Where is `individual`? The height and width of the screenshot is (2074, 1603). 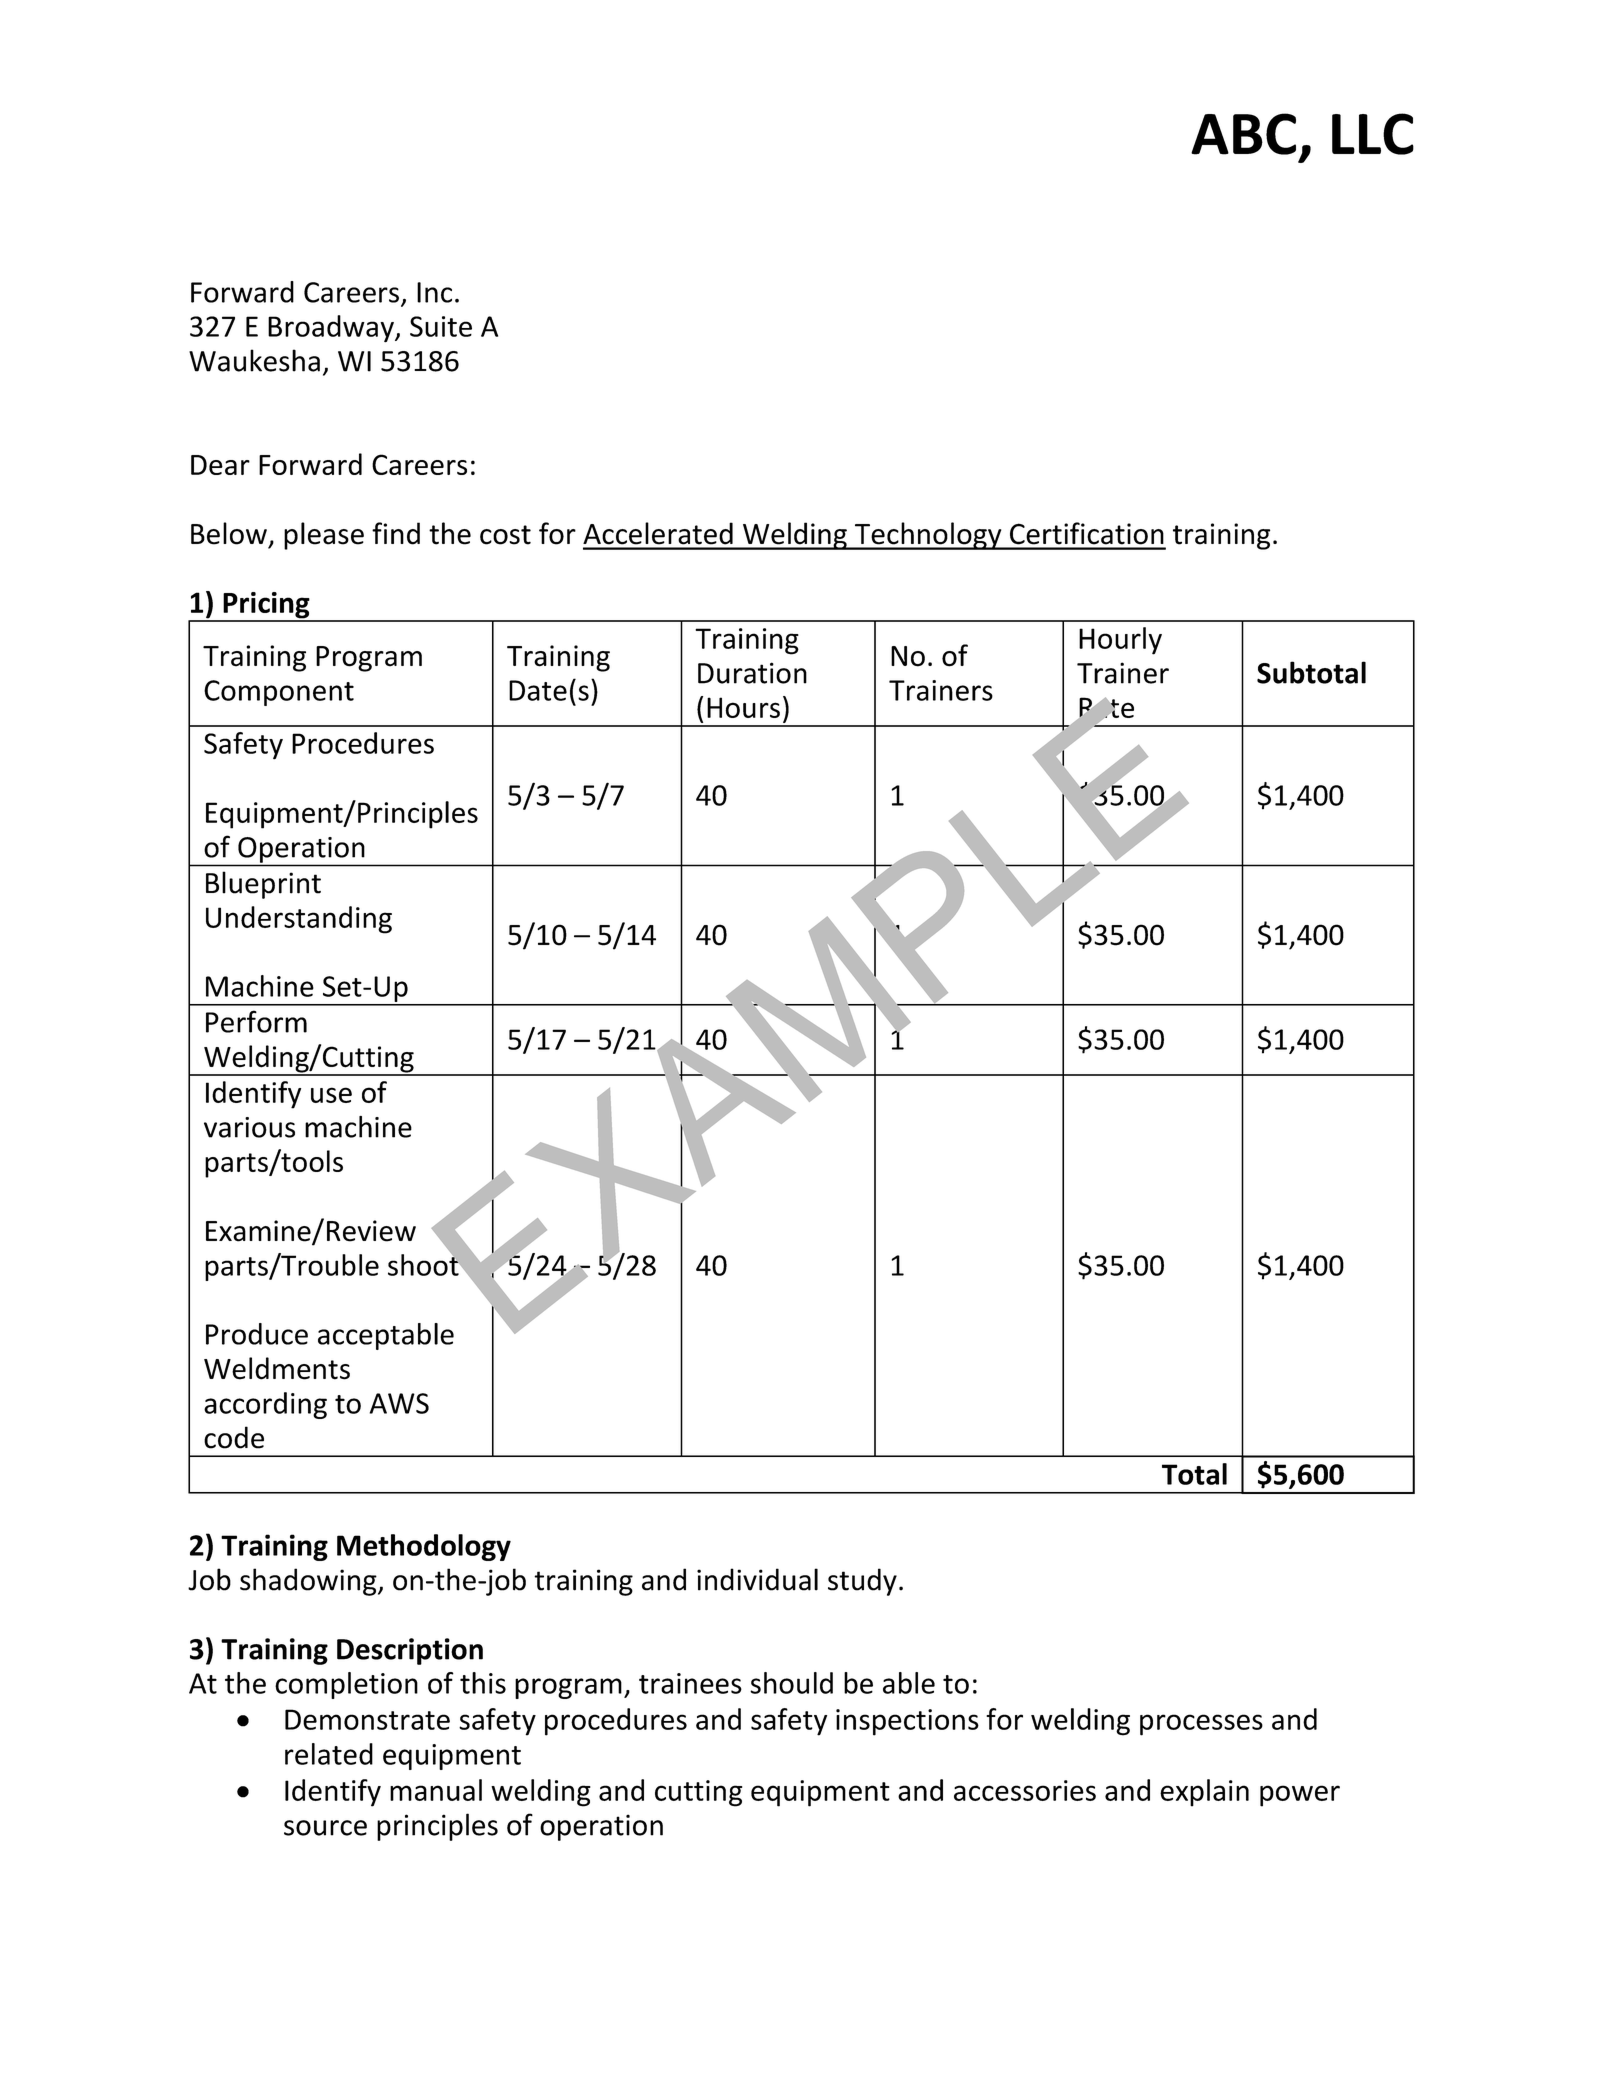
individual is located at coordinates (757, 1579).
